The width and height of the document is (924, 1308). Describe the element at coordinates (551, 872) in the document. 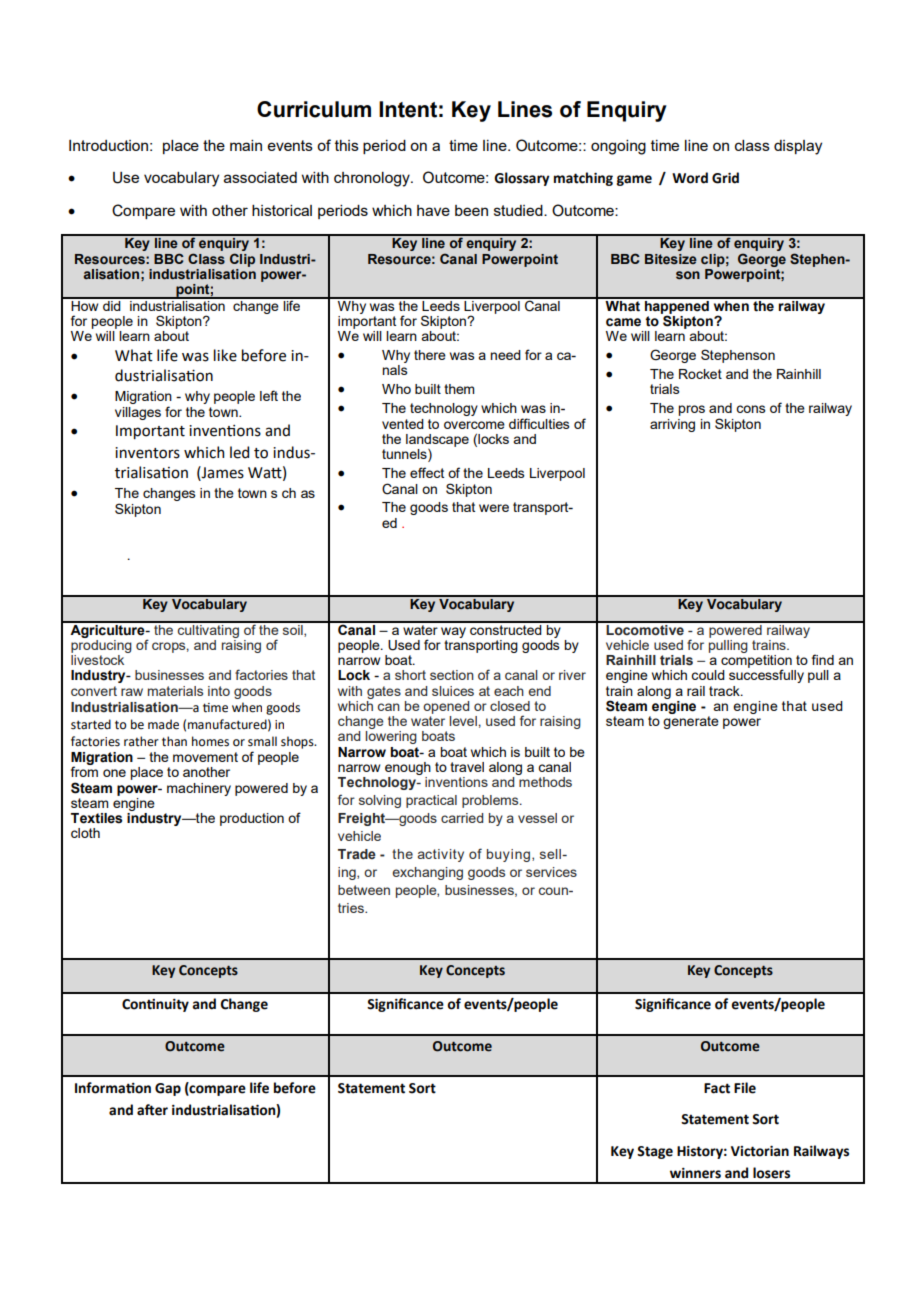

I see `services` at that location.
